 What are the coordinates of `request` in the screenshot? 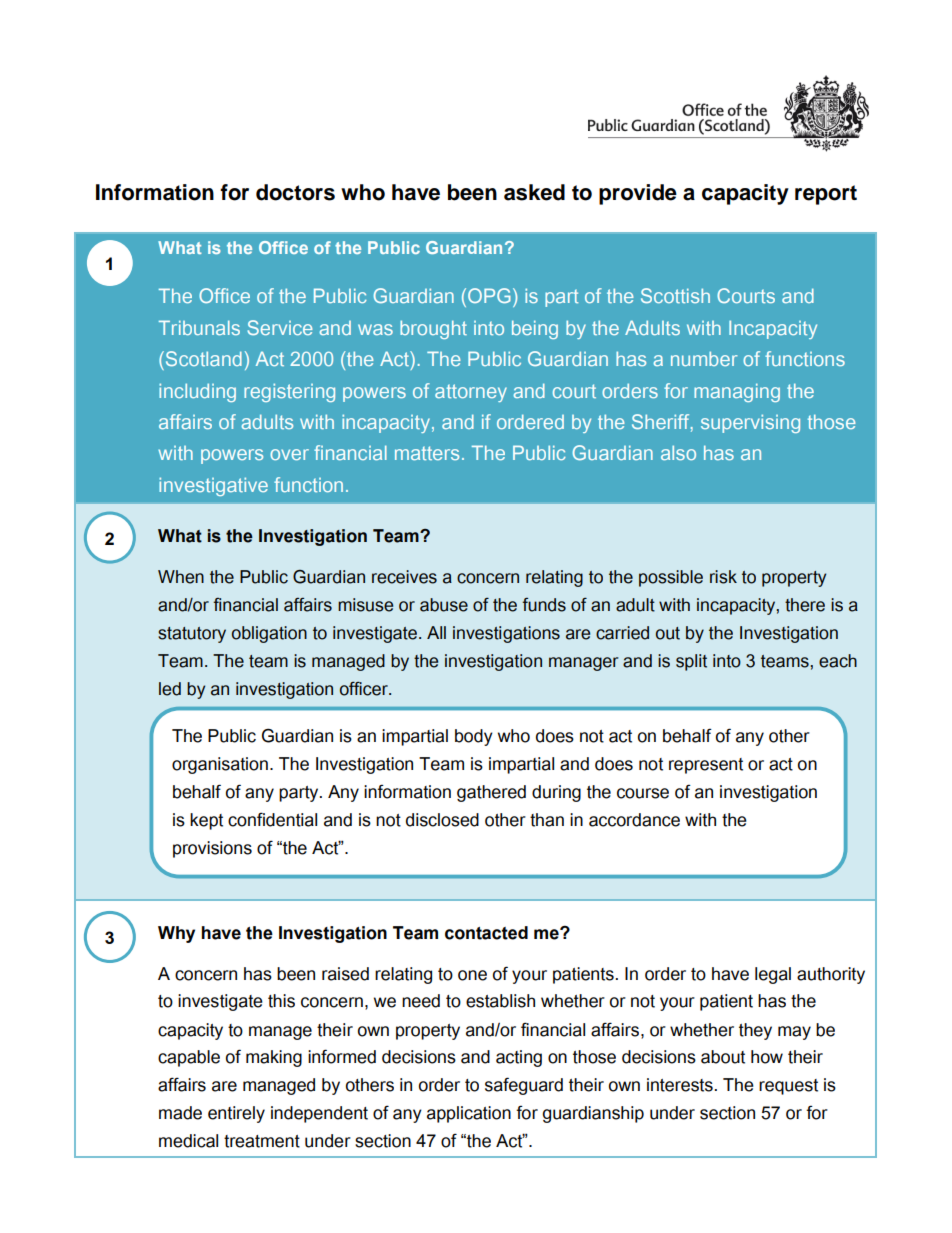 It's located at (788, 1087).
